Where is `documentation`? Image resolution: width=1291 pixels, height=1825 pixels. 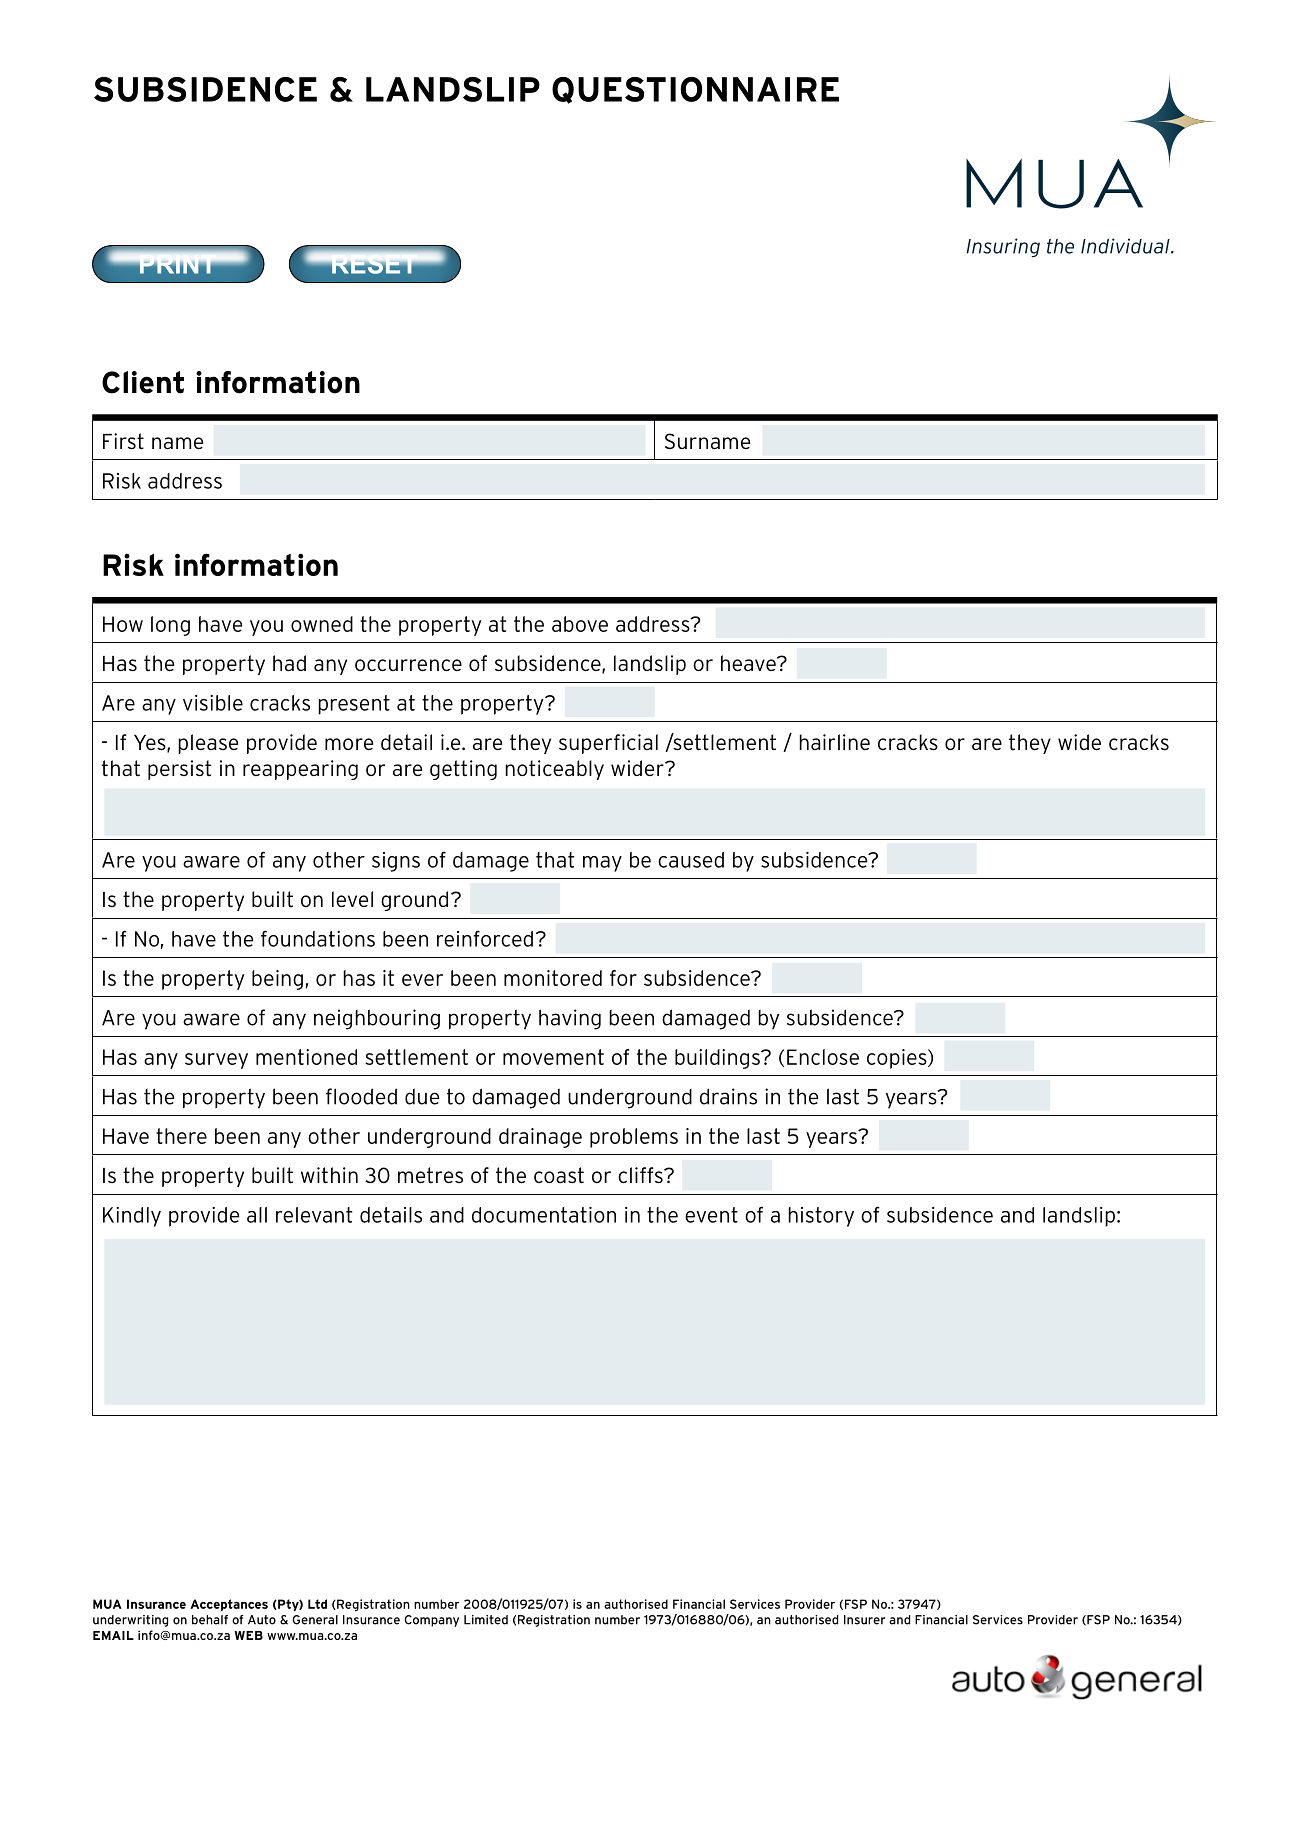
documentation is located at coordinates (544, 1215).
